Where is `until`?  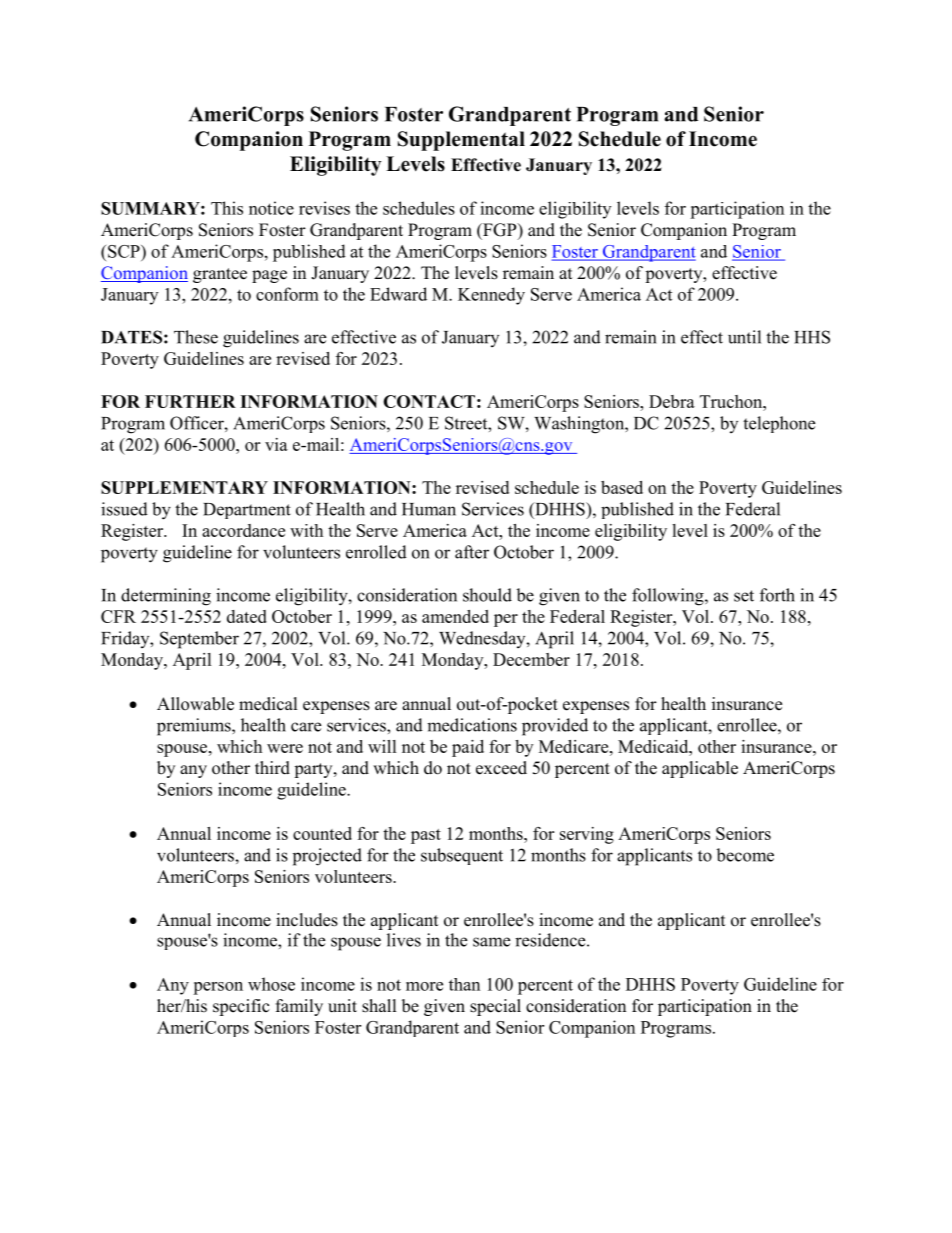 until is located at coordinates (744, 337).
